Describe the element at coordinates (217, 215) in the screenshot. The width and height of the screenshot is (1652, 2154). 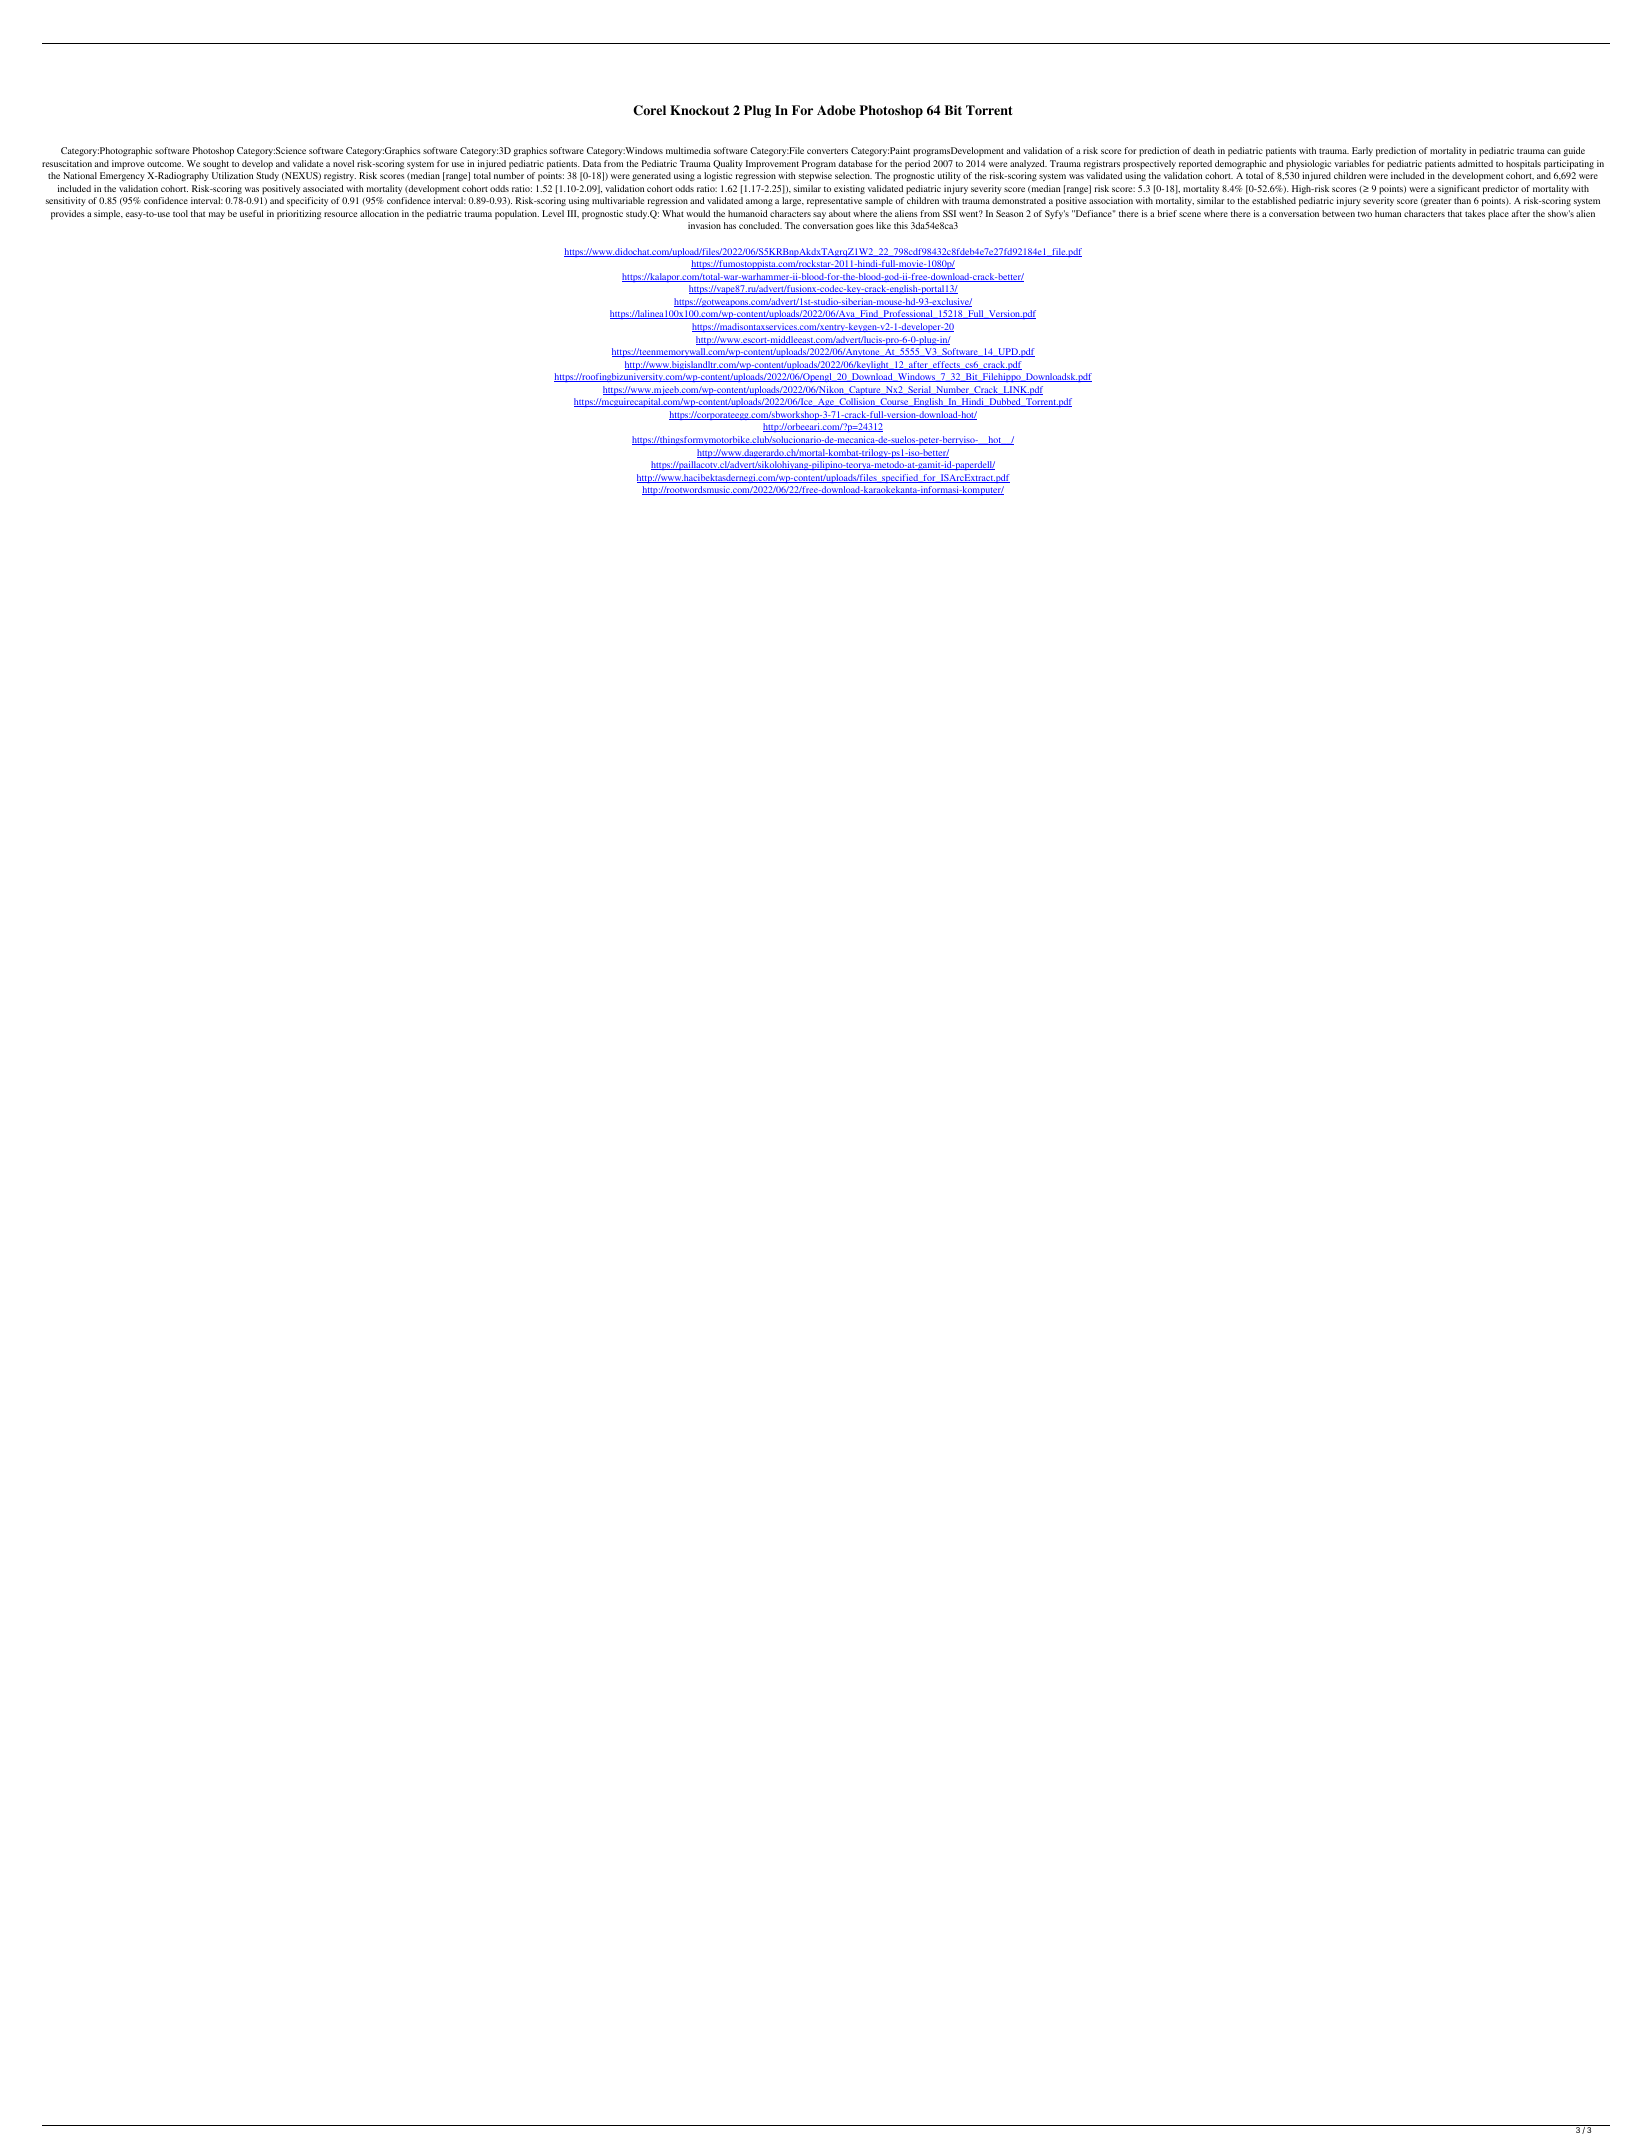
I see `may` at that location.
